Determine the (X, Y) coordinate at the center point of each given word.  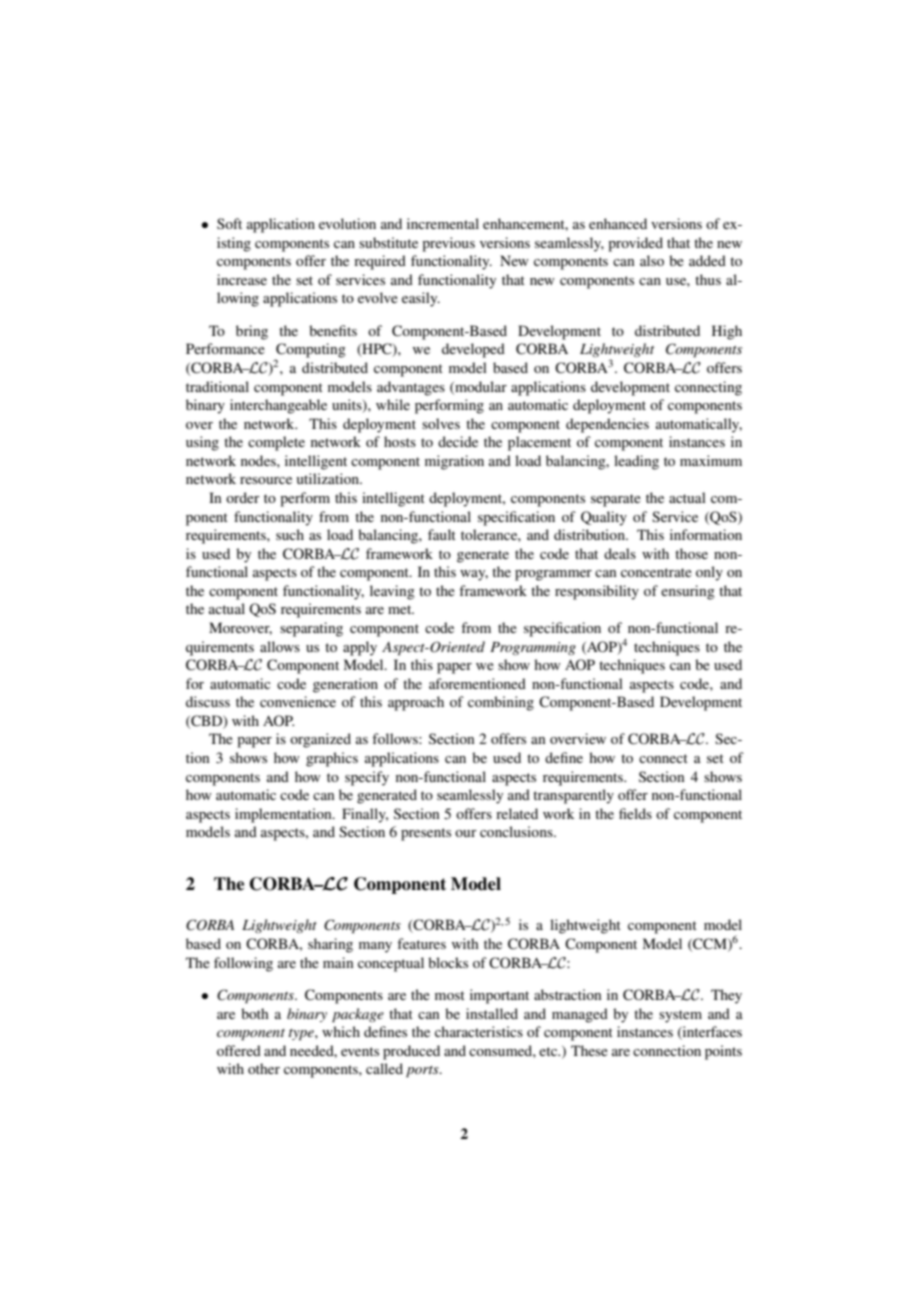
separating (311, 629)
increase (242, 279)
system (680, 1016)
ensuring (688, 592)
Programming (533, 648)
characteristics (479, 1031)
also (652, 260)
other (264, 1068)
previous (448, 244)
